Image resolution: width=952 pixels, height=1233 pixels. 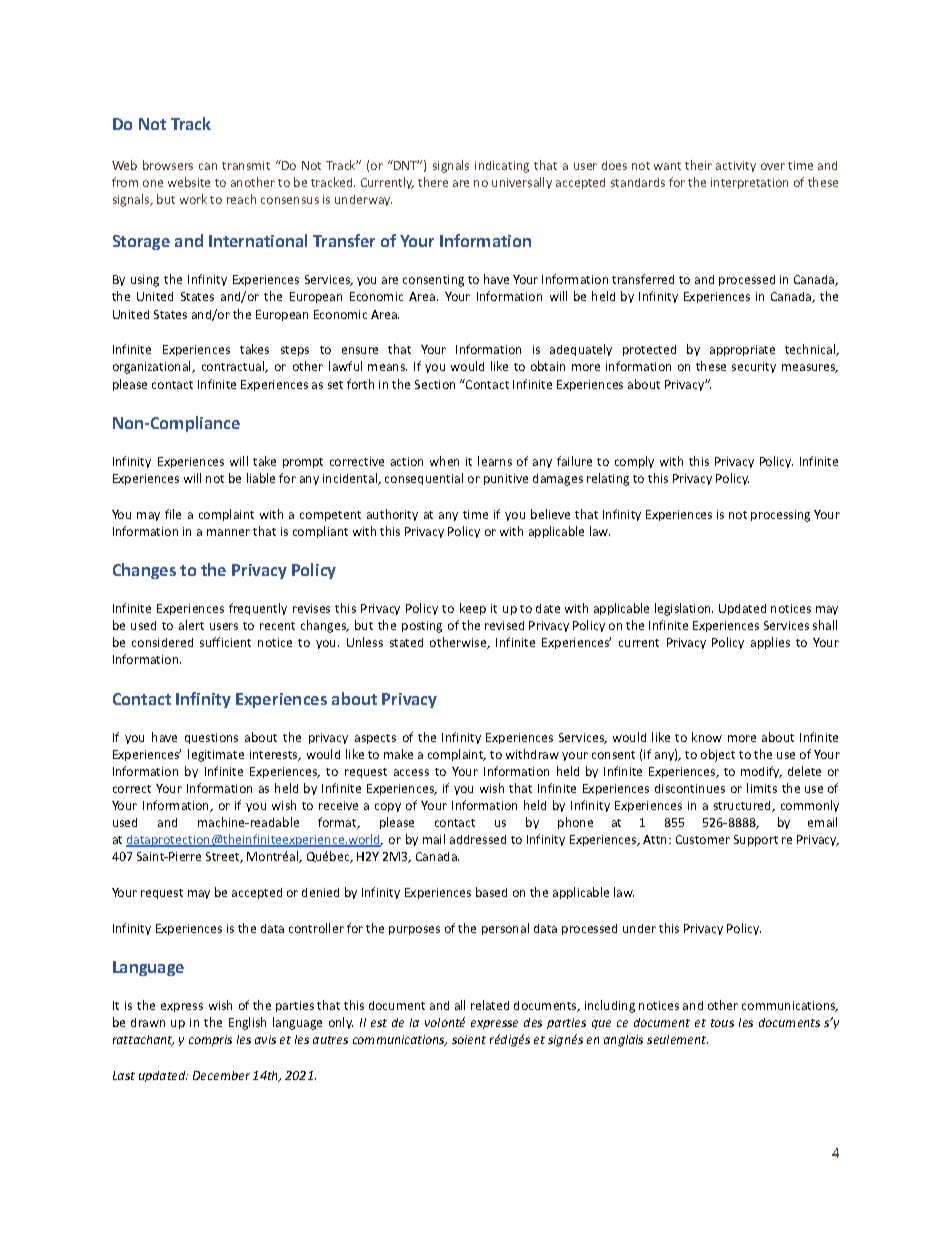 What do you see at coordinates (433, 182) in the screenshot?
I see `there` at bounding box center [433, 182].
